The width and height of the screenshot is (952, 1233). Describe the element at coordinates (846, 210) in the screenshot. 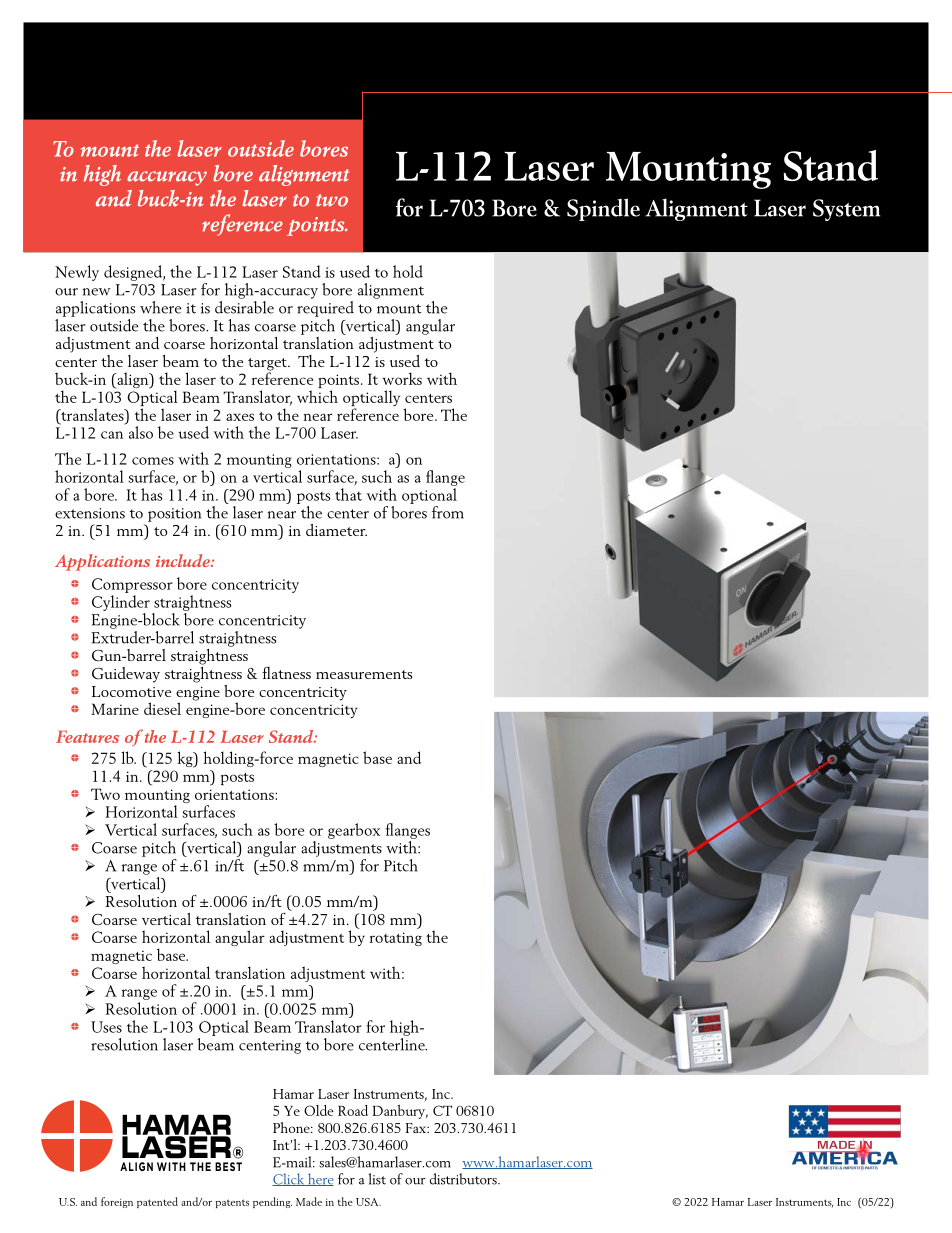

I see `System` at that location.
